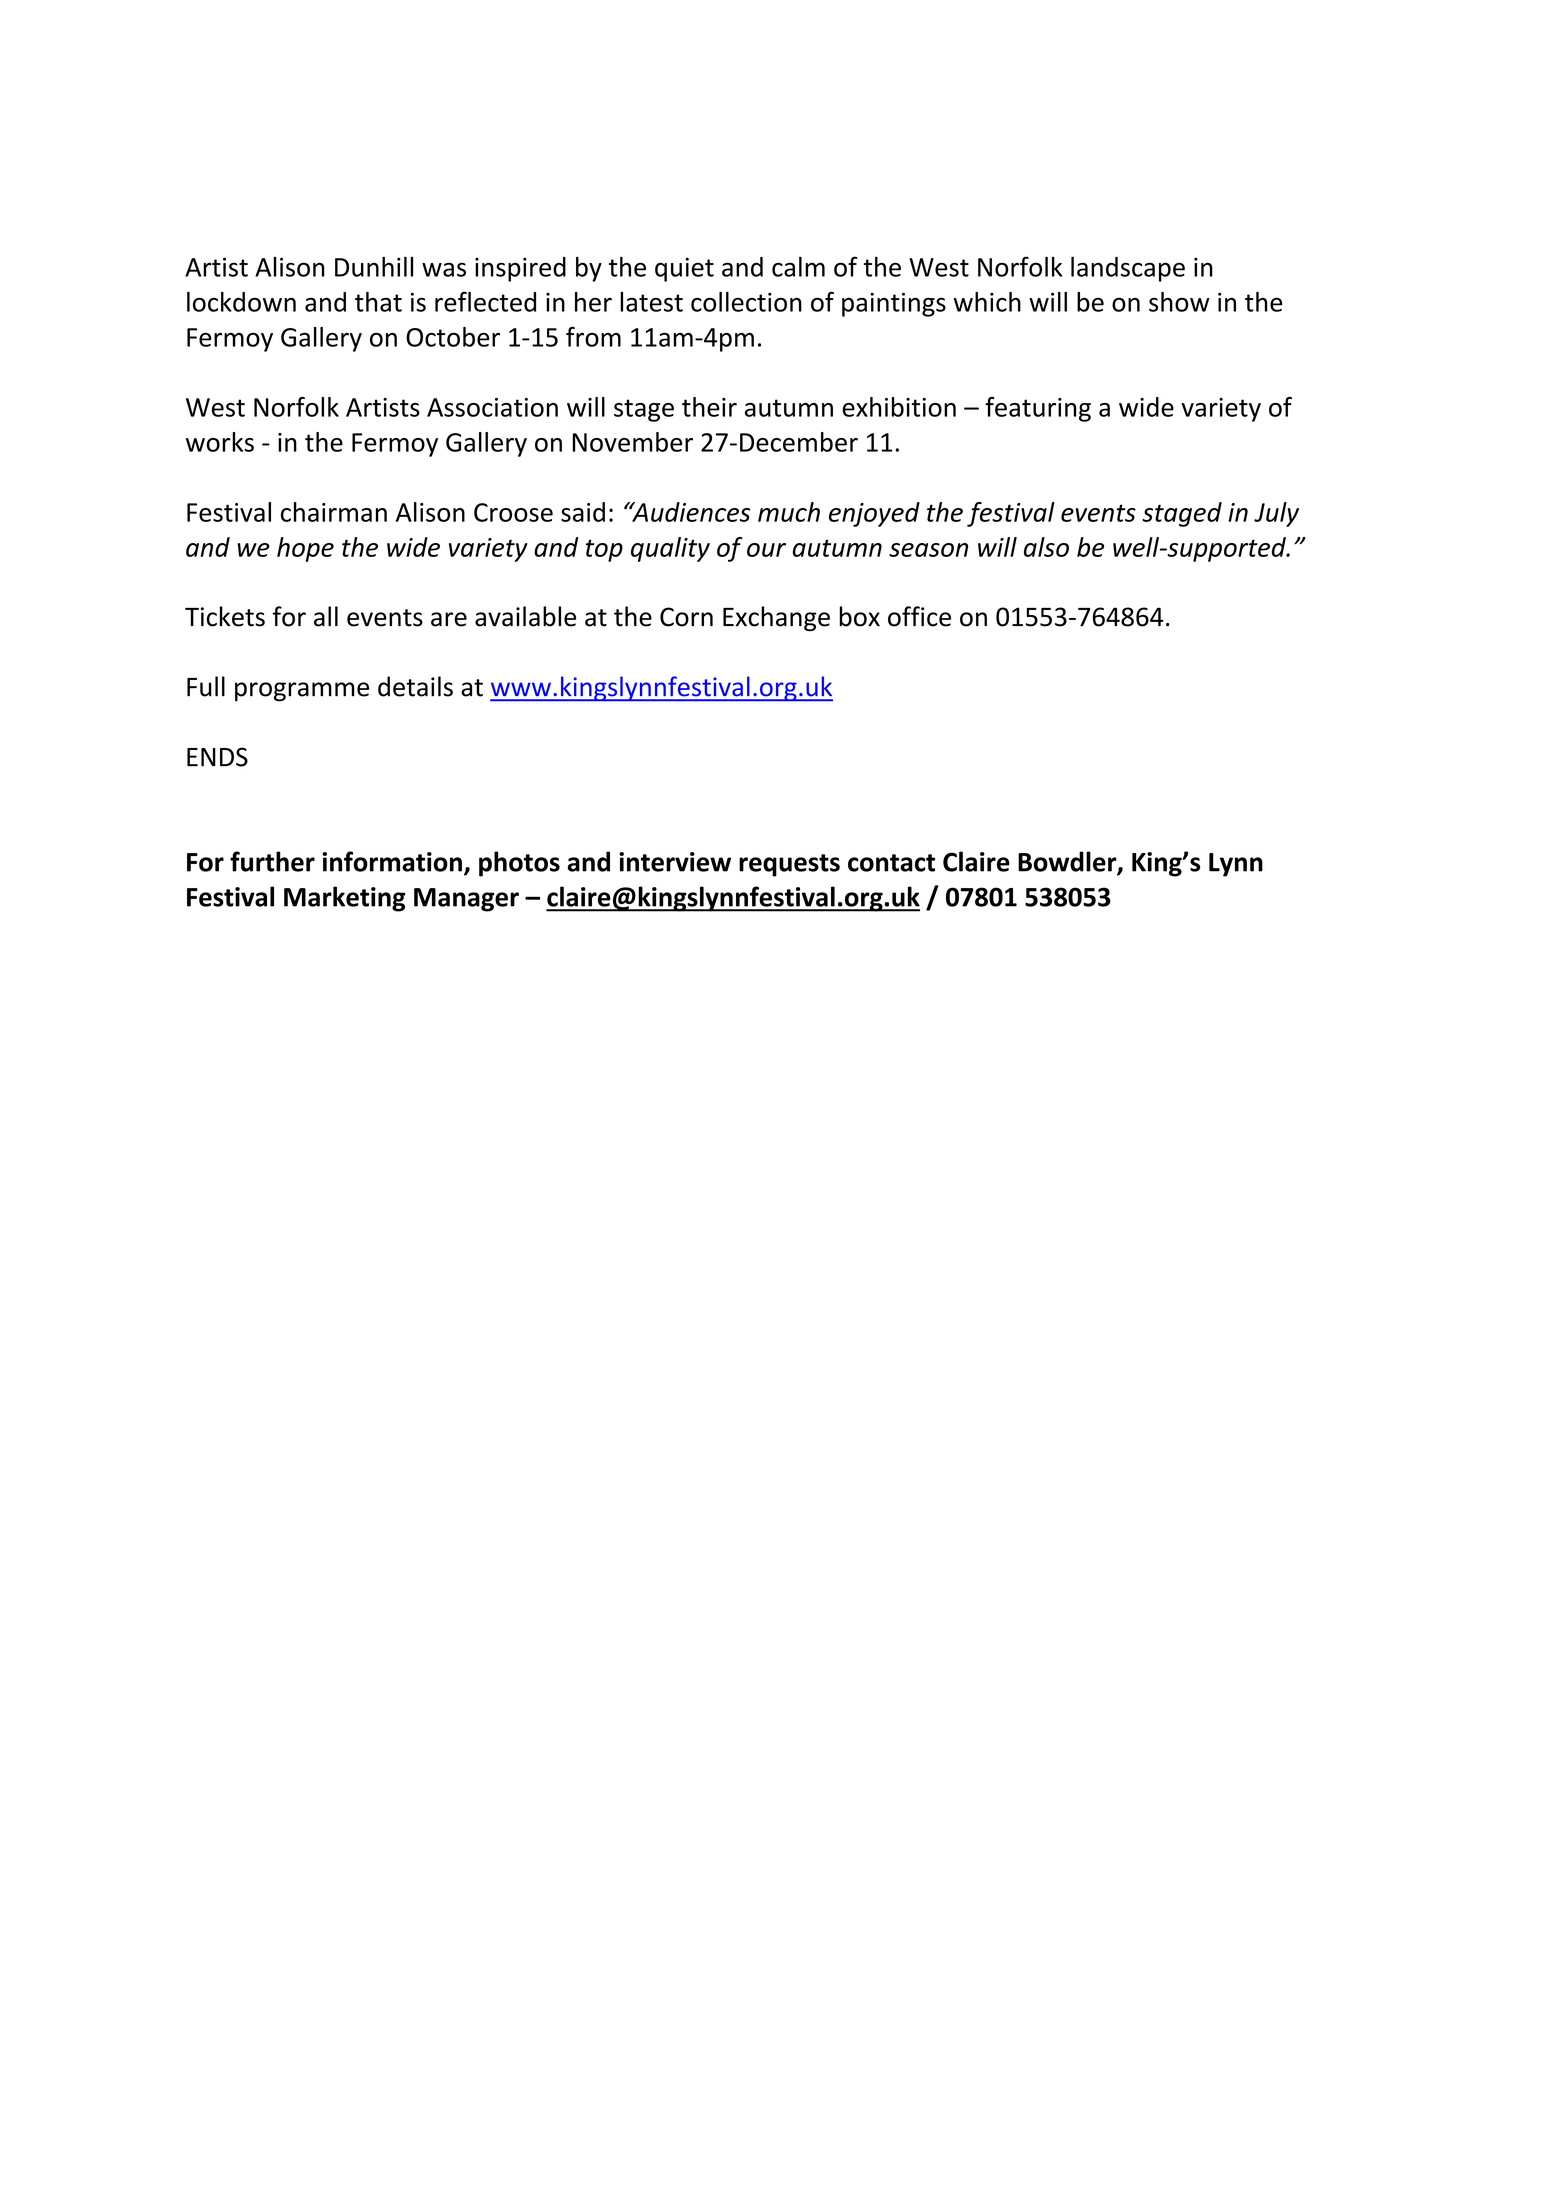  What do you see at coordinates (766, 550) in the image?
I see `our` at bounding box center [766, 550].
